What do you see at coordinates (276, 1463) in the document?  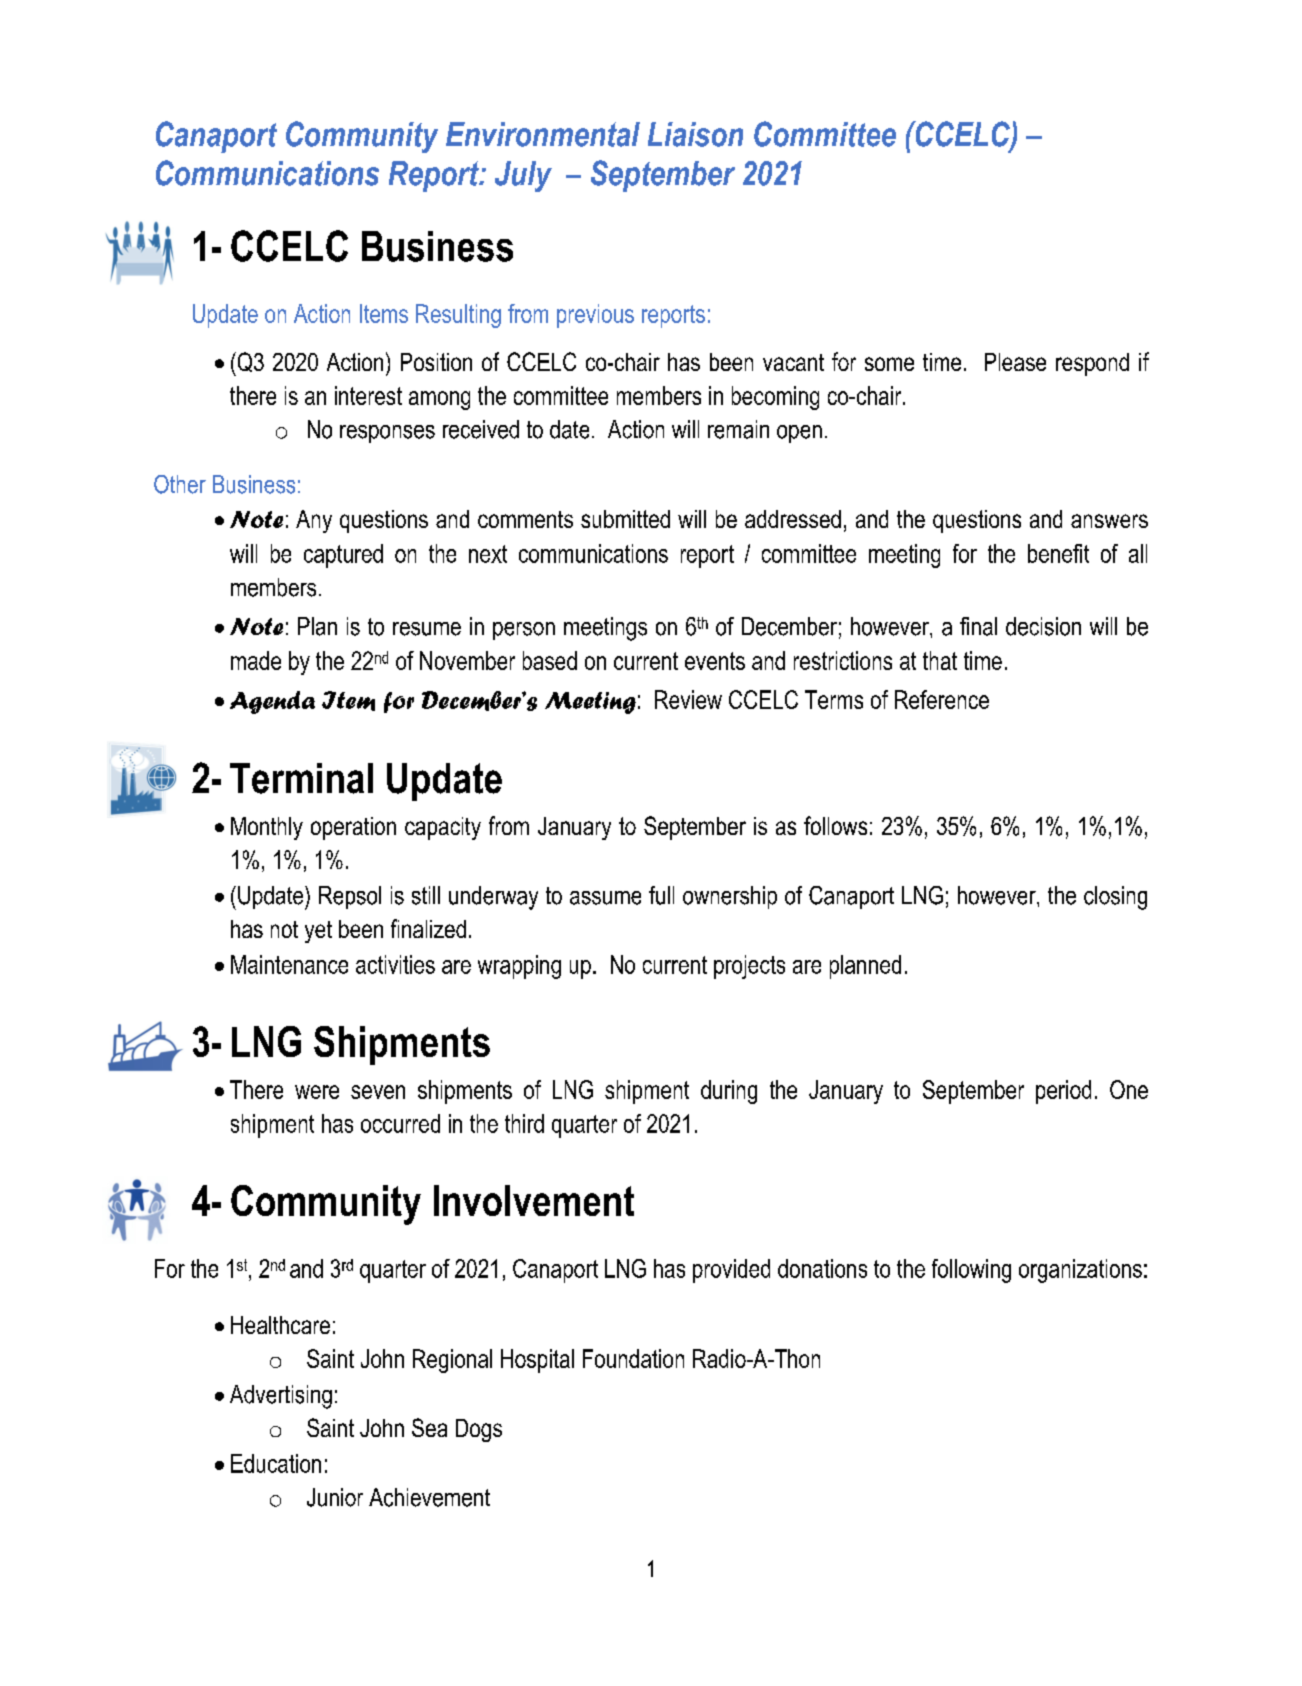 I see `Education` at bounding box center [276, 1463].
